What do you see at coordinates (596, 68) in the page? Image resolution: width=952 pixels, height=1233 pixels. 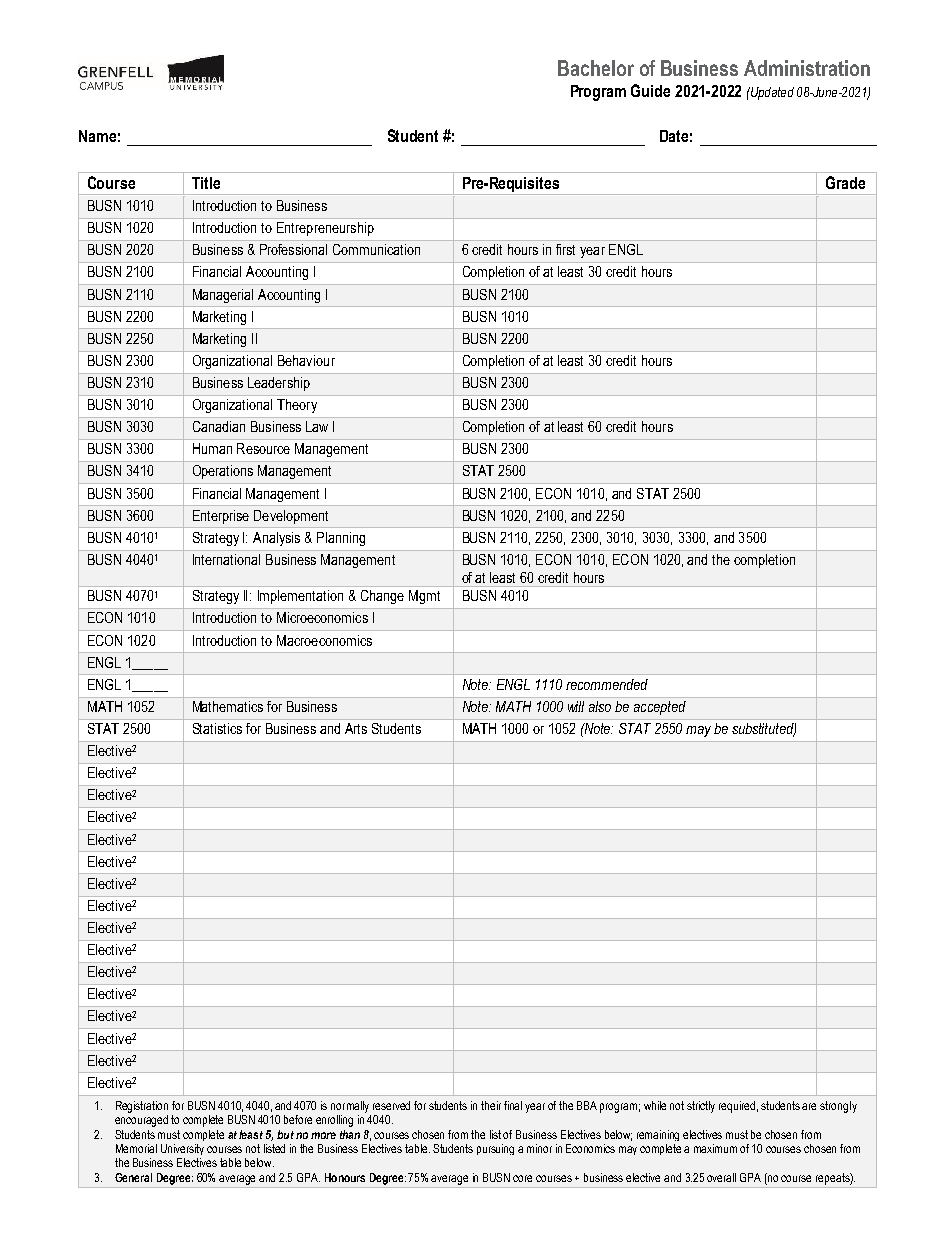 I see `Bachelor` at bounding box center [596, 68].
